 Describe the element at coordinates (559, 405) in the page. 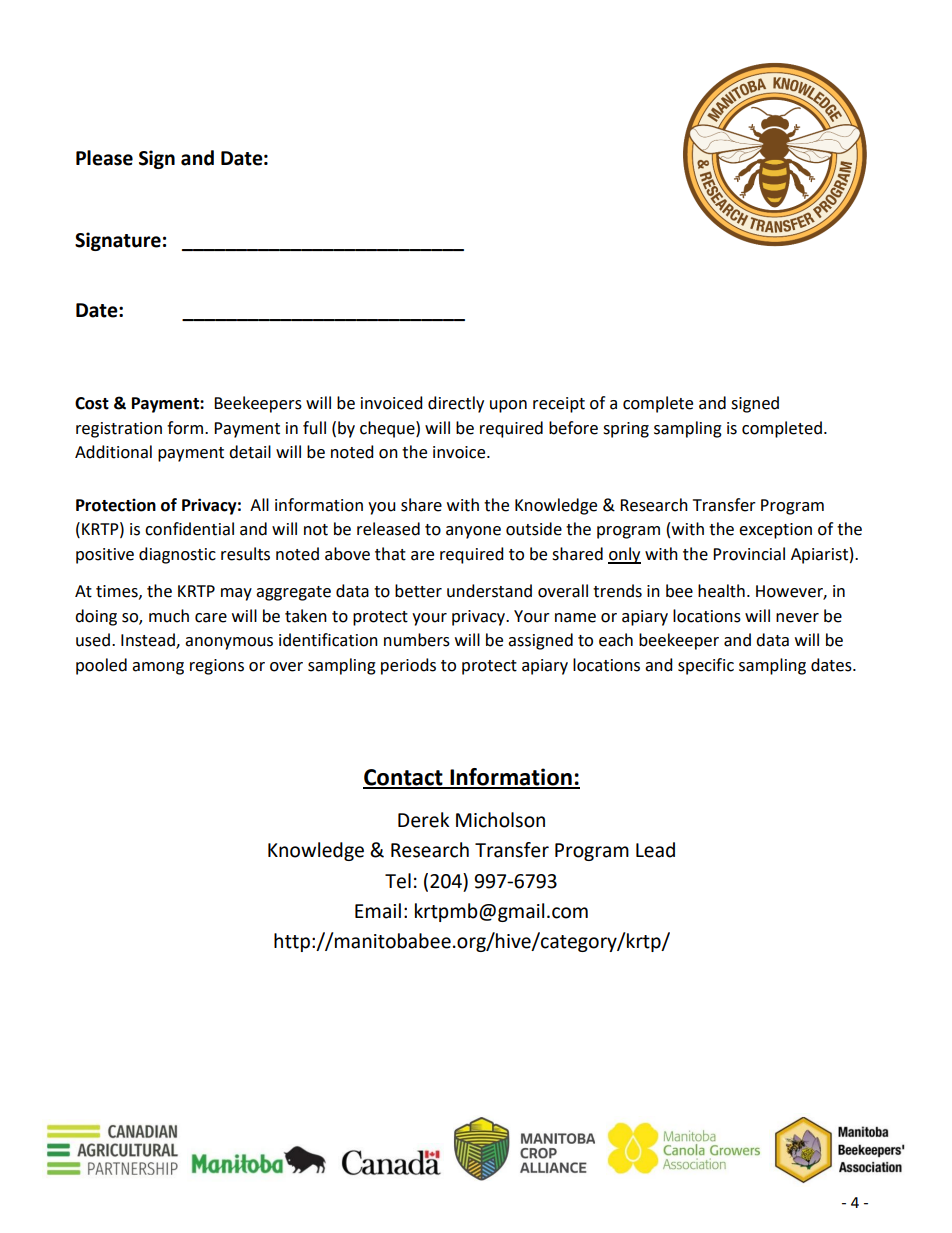

I see `receipt` at that location.
